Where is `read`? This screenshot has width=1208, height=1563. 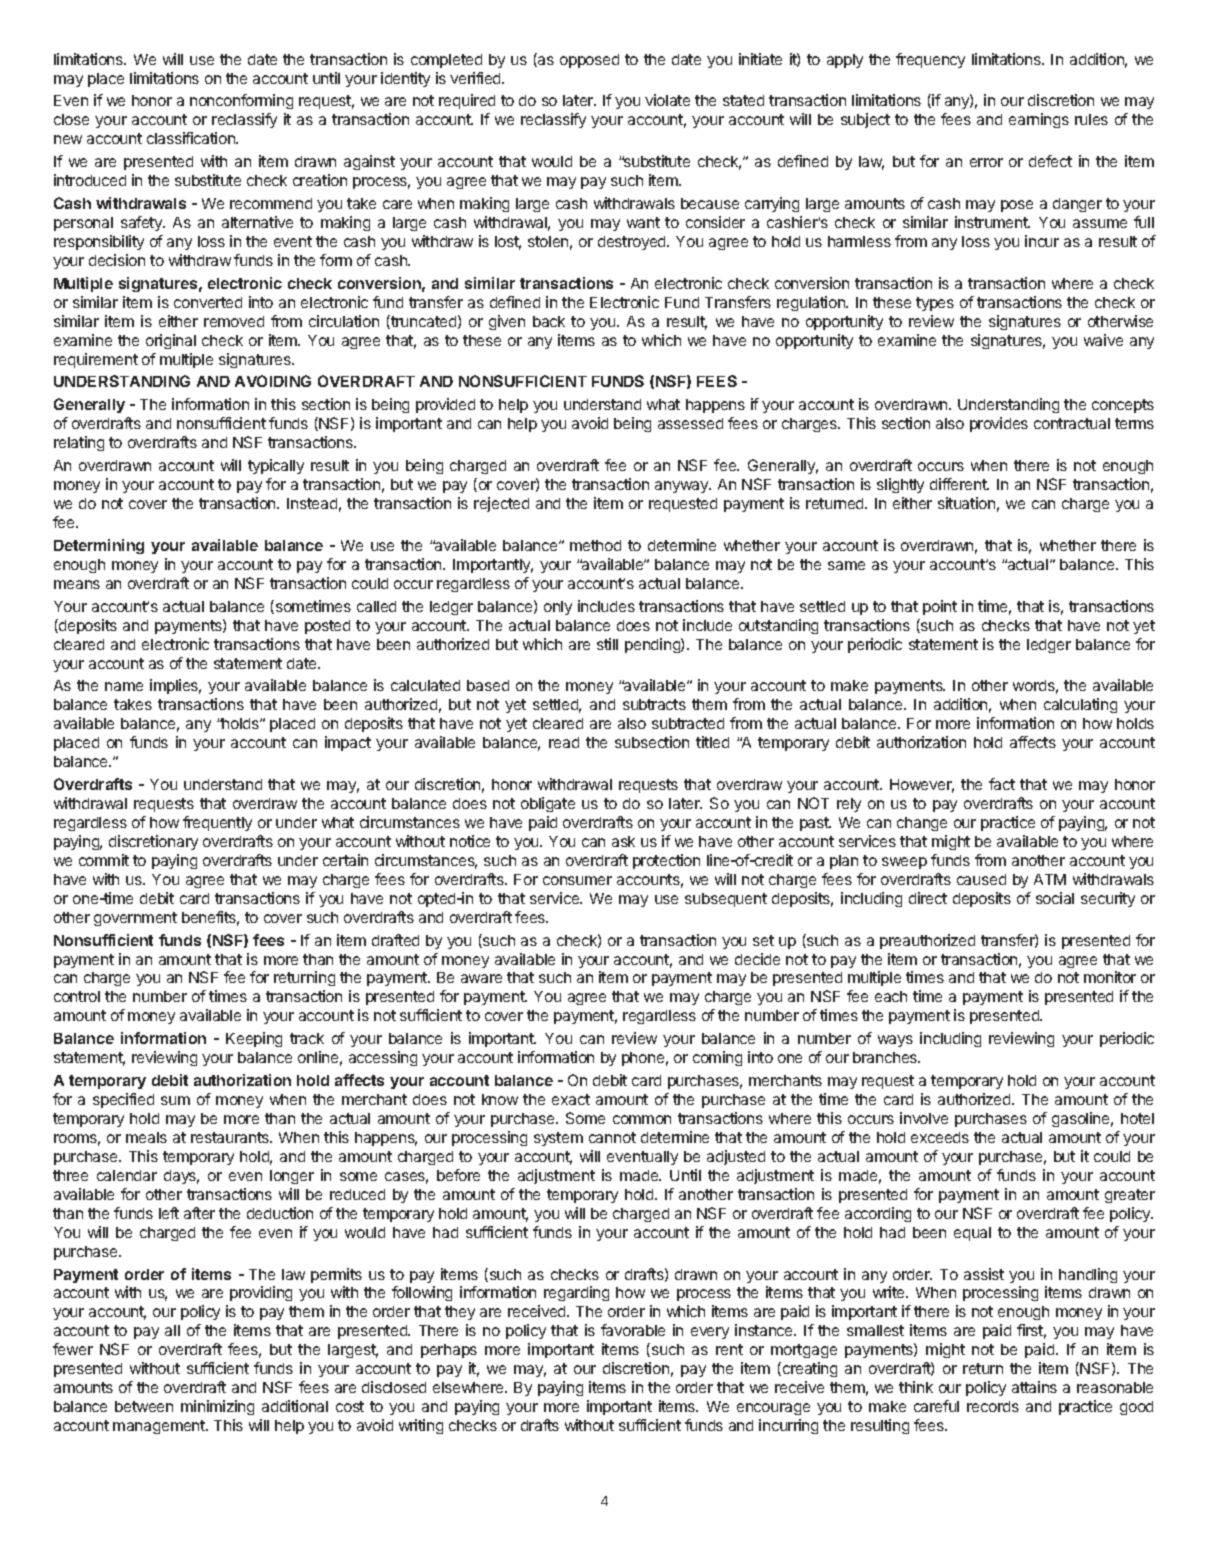
read is located at coordinates (564, 742).
